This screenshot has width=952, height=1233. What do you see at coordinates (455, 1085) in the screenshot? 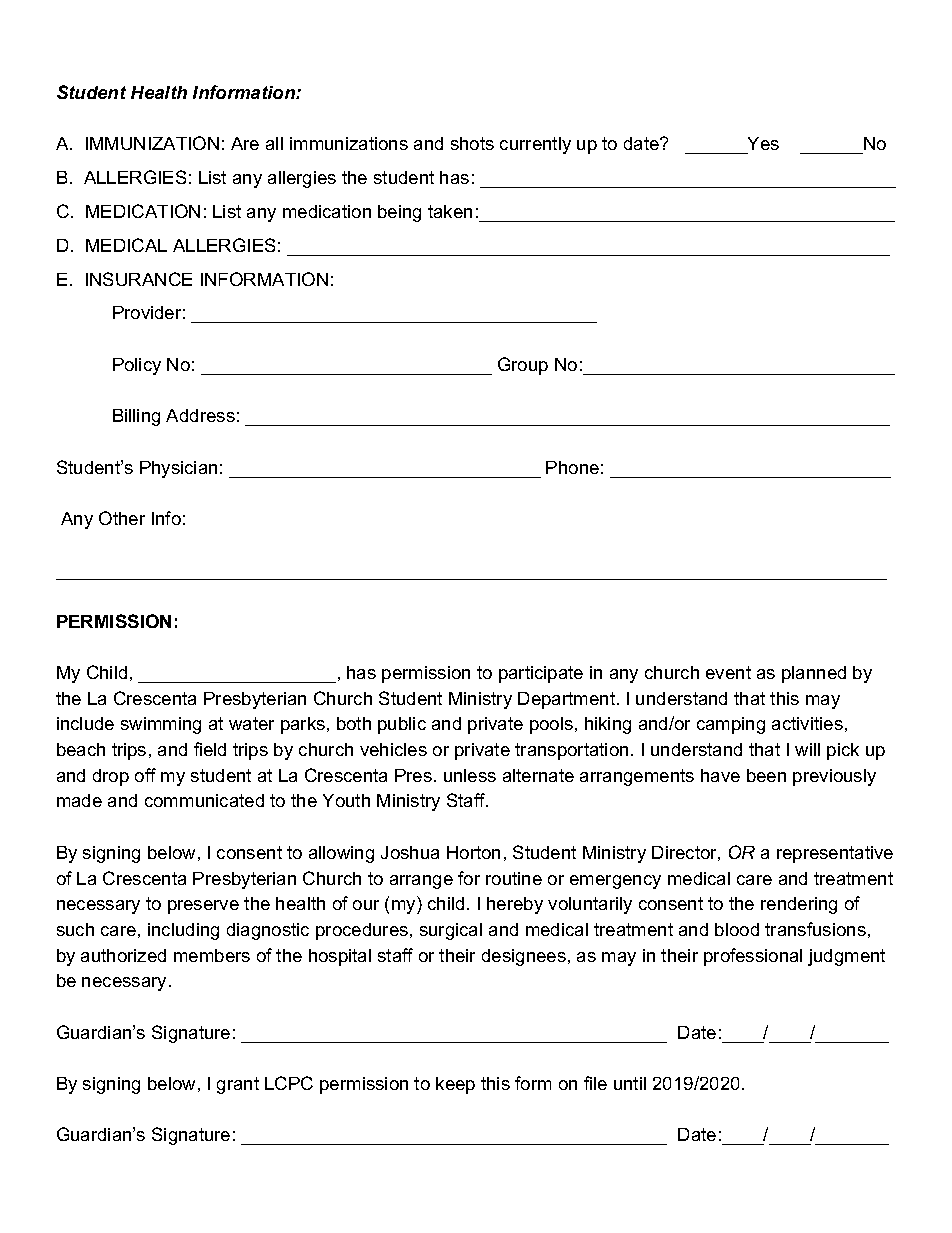
I see `keep` at bounding box center [455, 1085].
